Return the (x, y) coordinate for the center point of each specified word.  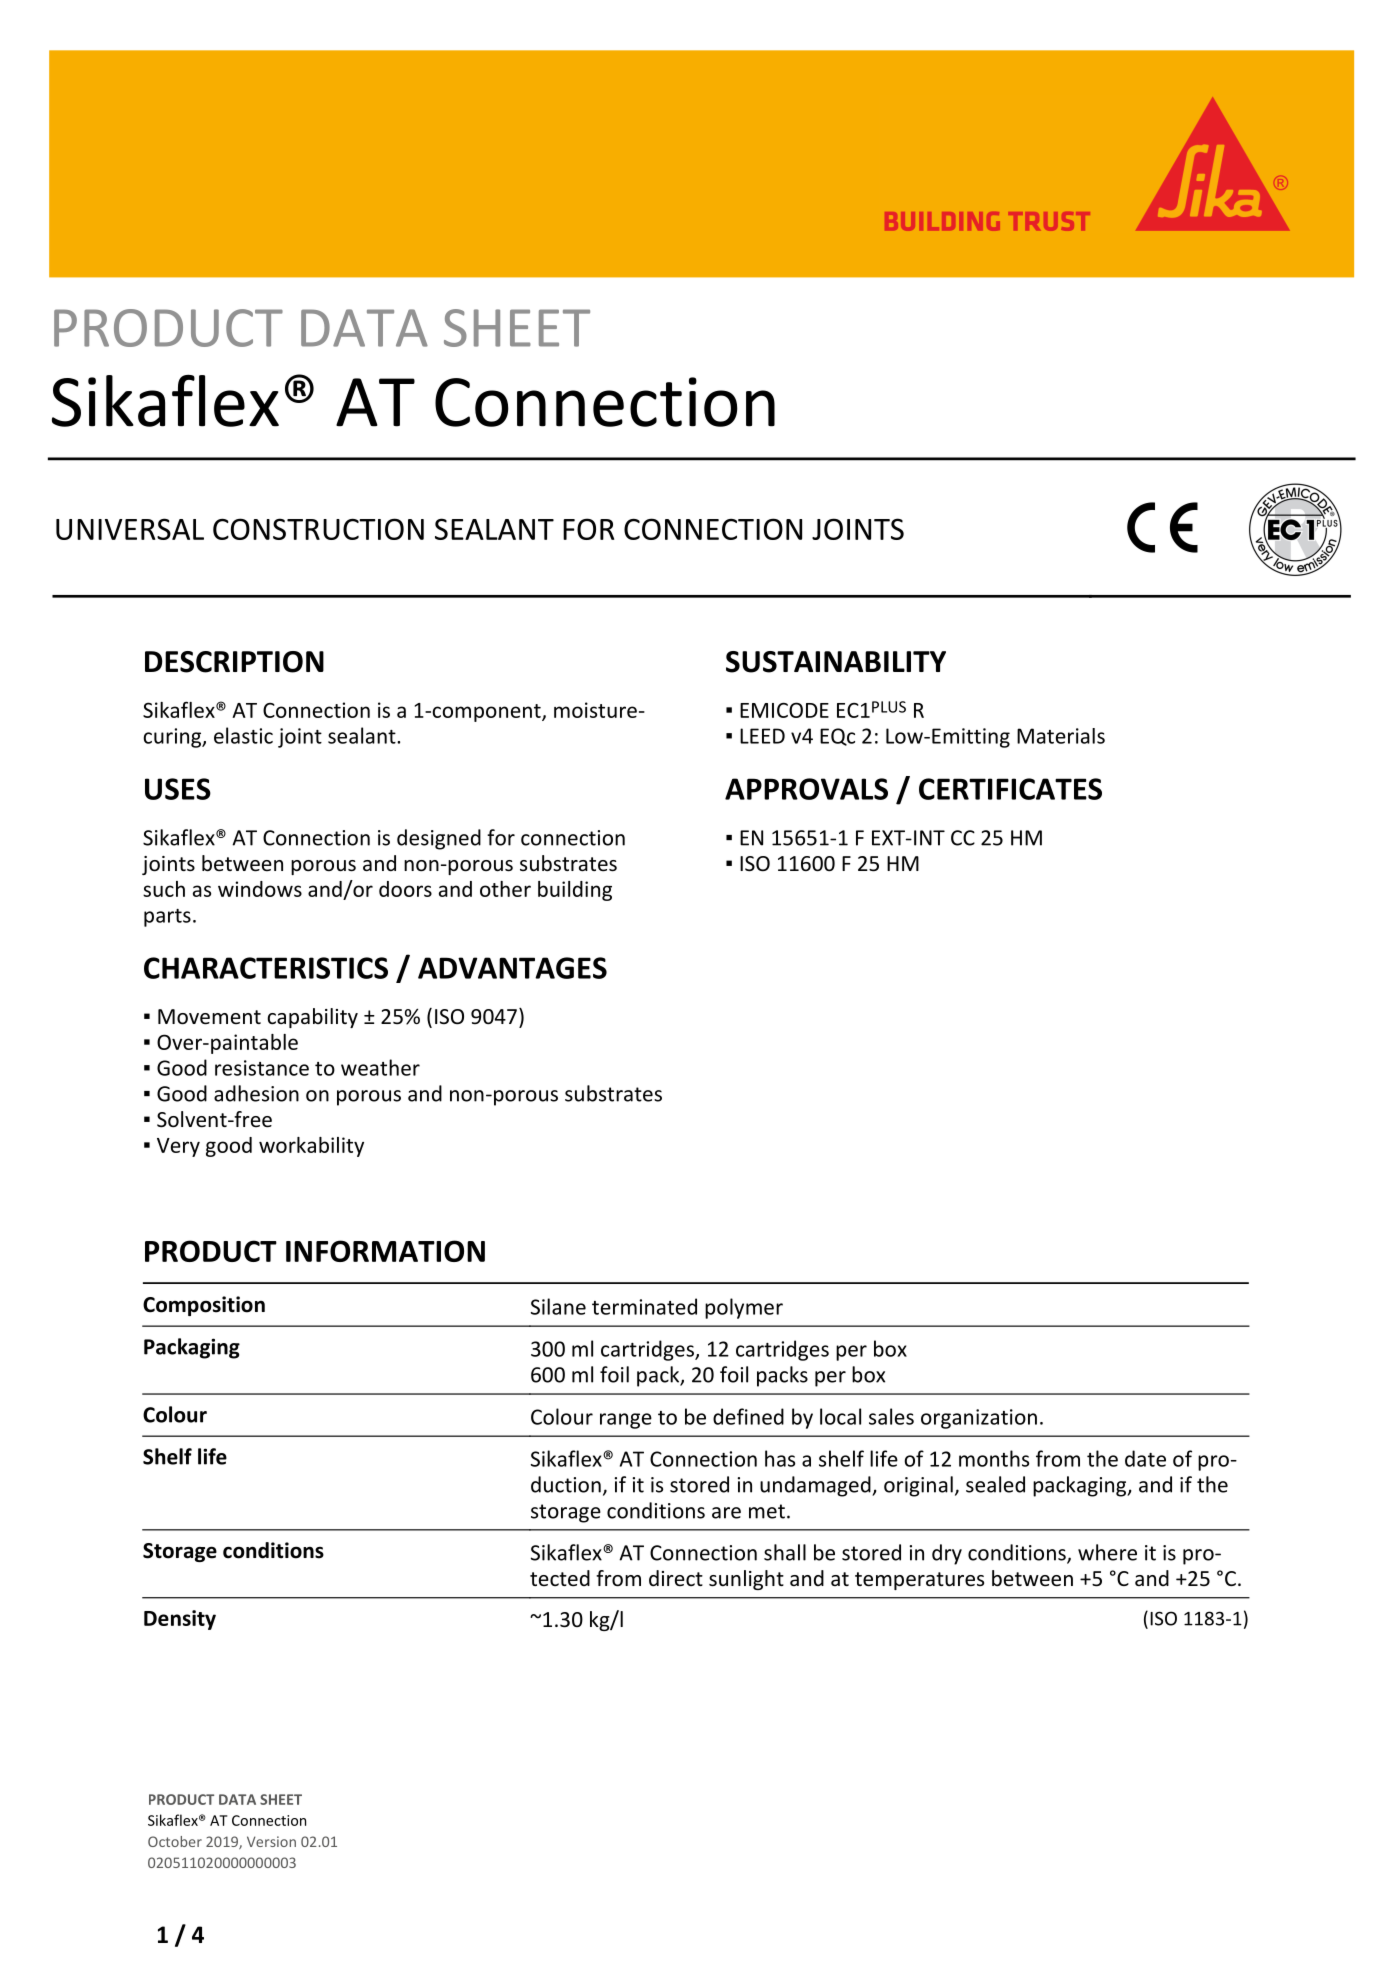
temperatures (919, 1581)
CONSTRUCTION (318, 529)
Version (271, 1841)
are (726, 1513)
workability (311, 1147)
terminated (644, 1306)
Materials (1061, 736)
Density (180, 1620)
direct (676, 1578)
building (575, 891)
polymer (744, 1308)
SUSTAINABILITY (836, 662)
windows (260, 889)
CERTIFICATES (1010, 789)
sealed (995, 1484)
